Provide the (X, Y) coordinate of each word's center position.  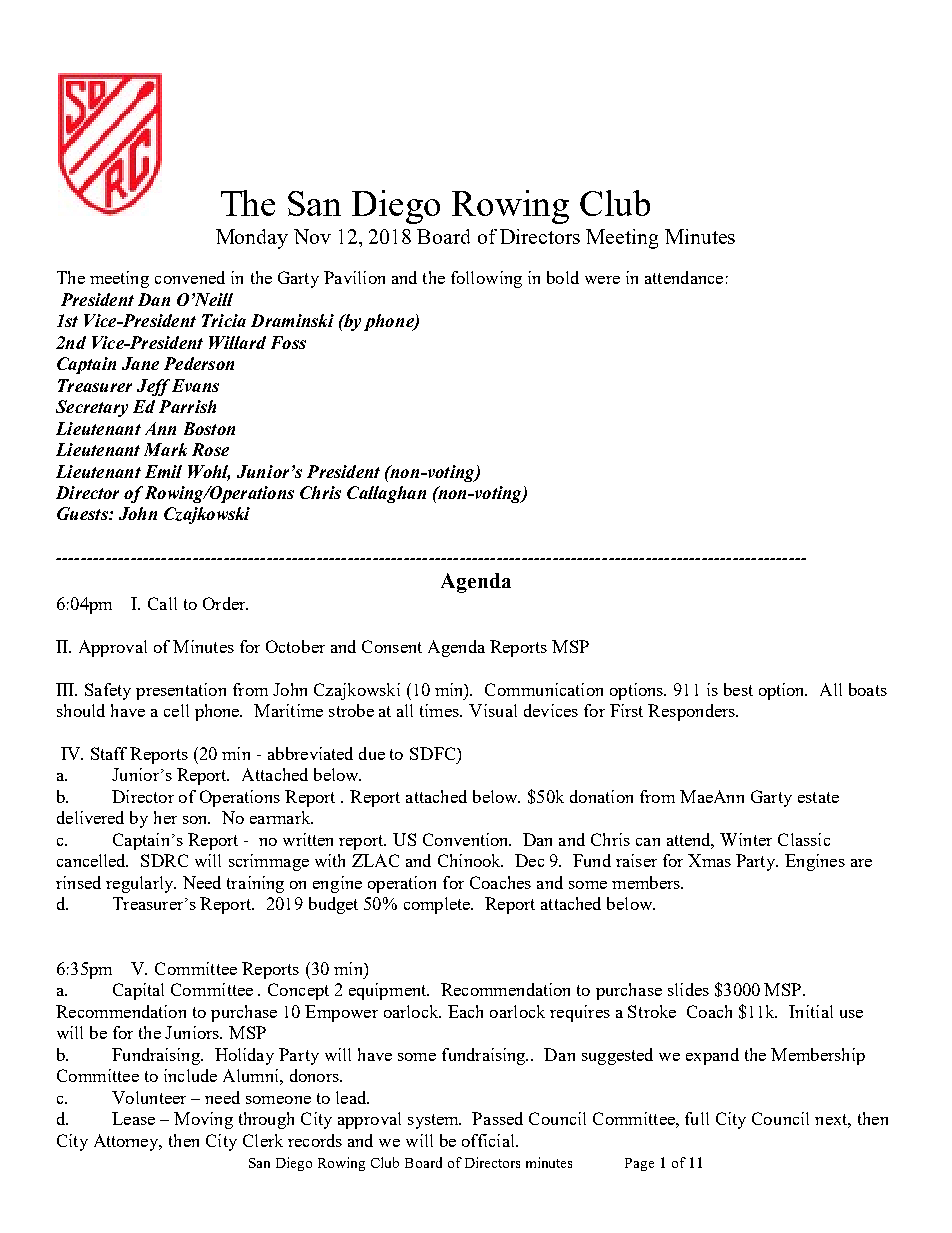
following (486, 279)
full (697, 1118)
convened (190, 277)
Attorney (128, 1142)
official (489, 1140)
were (602, 280)
